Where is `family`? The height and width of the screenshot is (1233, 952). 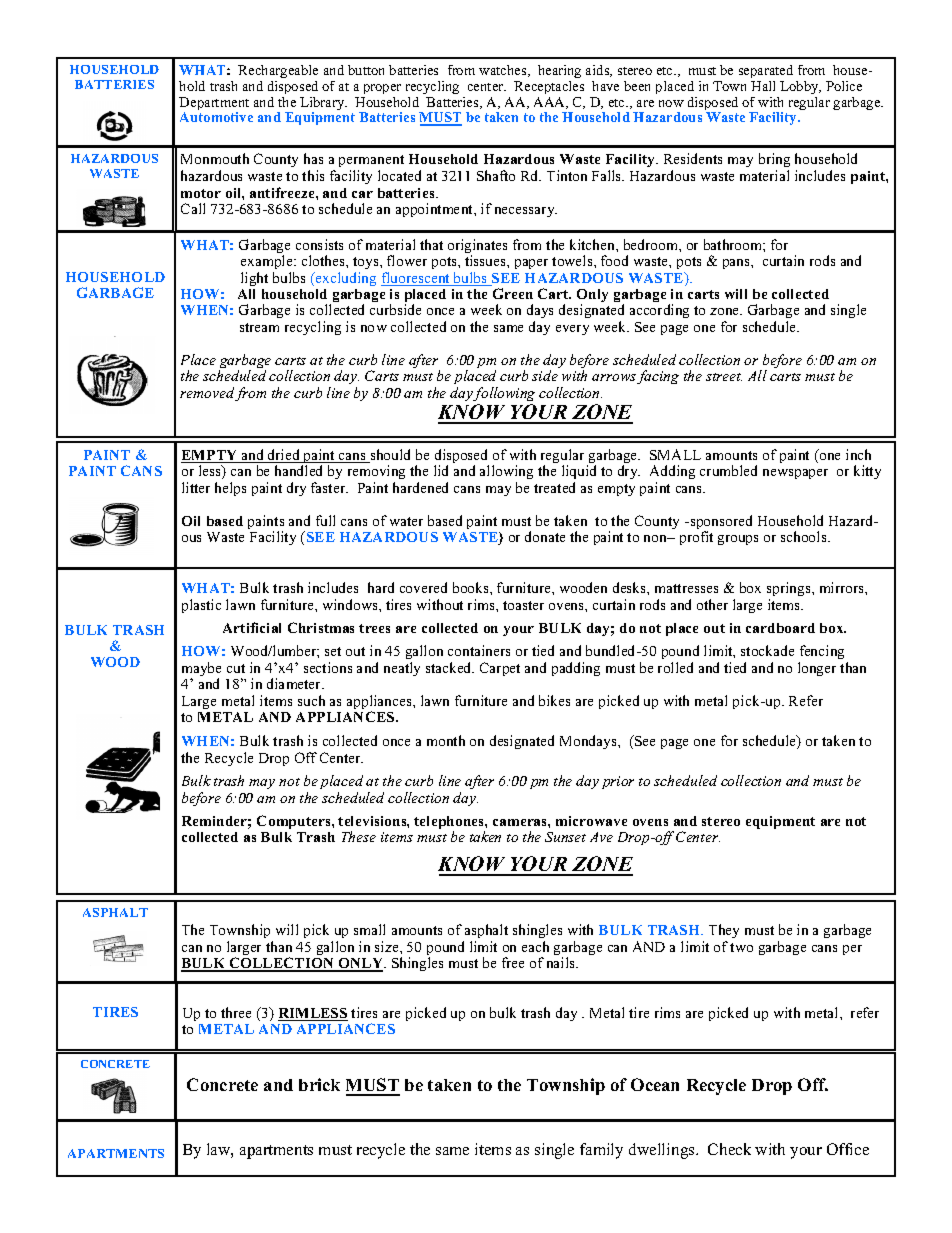
family is located at coordinates (601, 1151).
